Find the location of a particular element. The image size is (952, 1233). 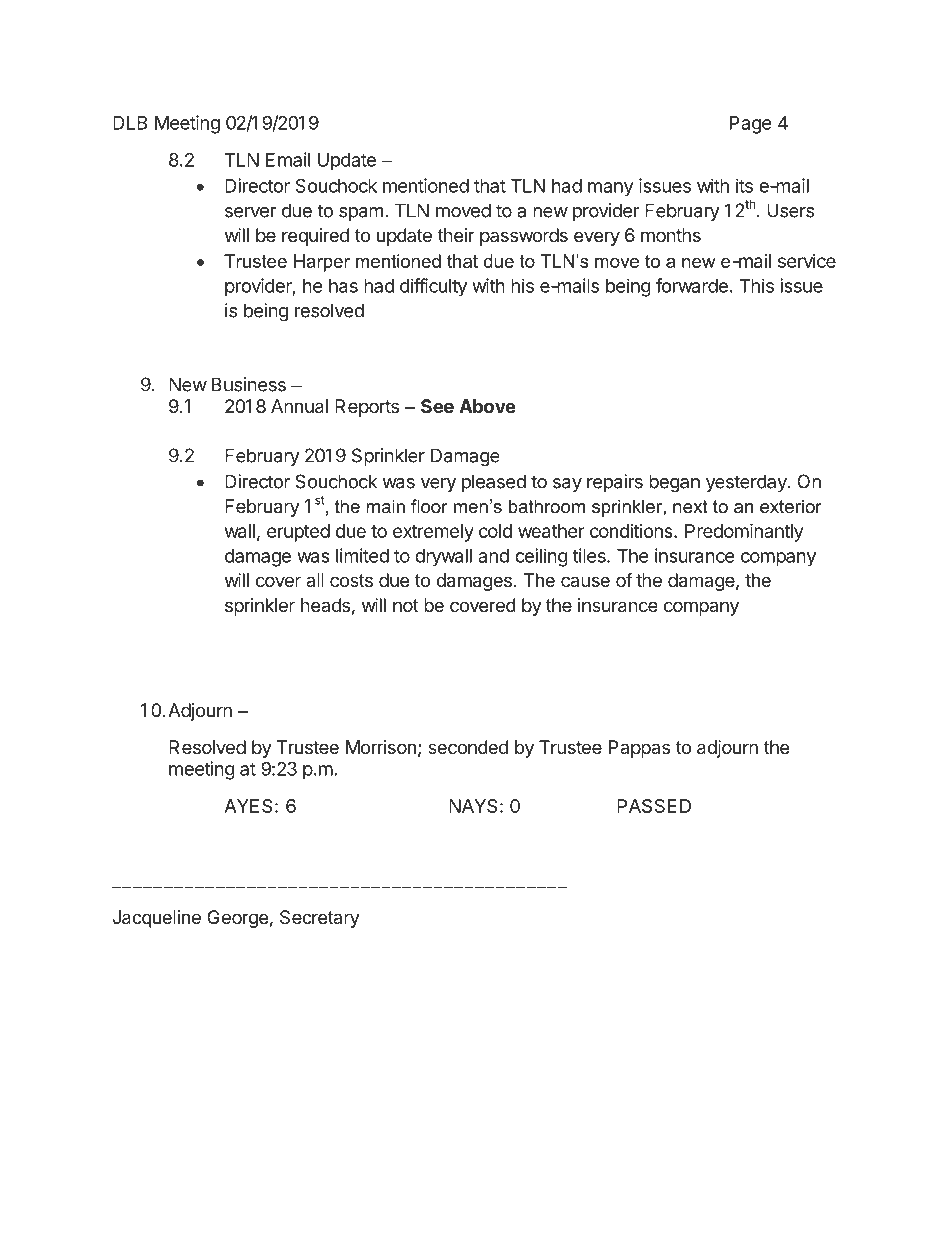

cause is located at coordinates (585, 581).
